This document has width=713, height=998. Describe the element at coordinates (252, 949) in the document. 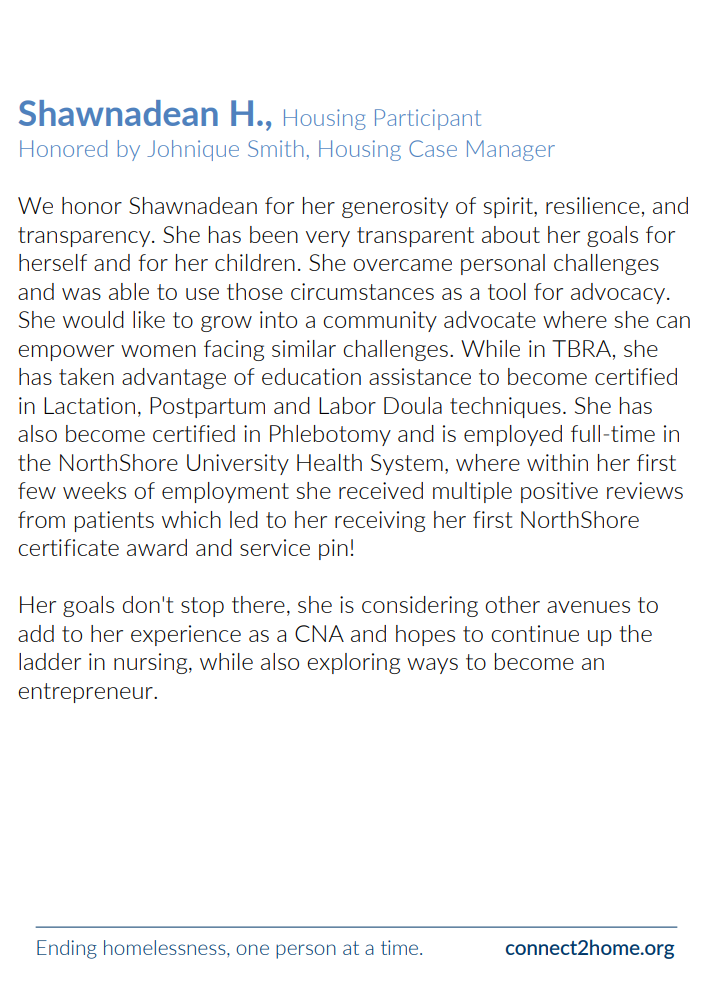

I see `one` at that location.
